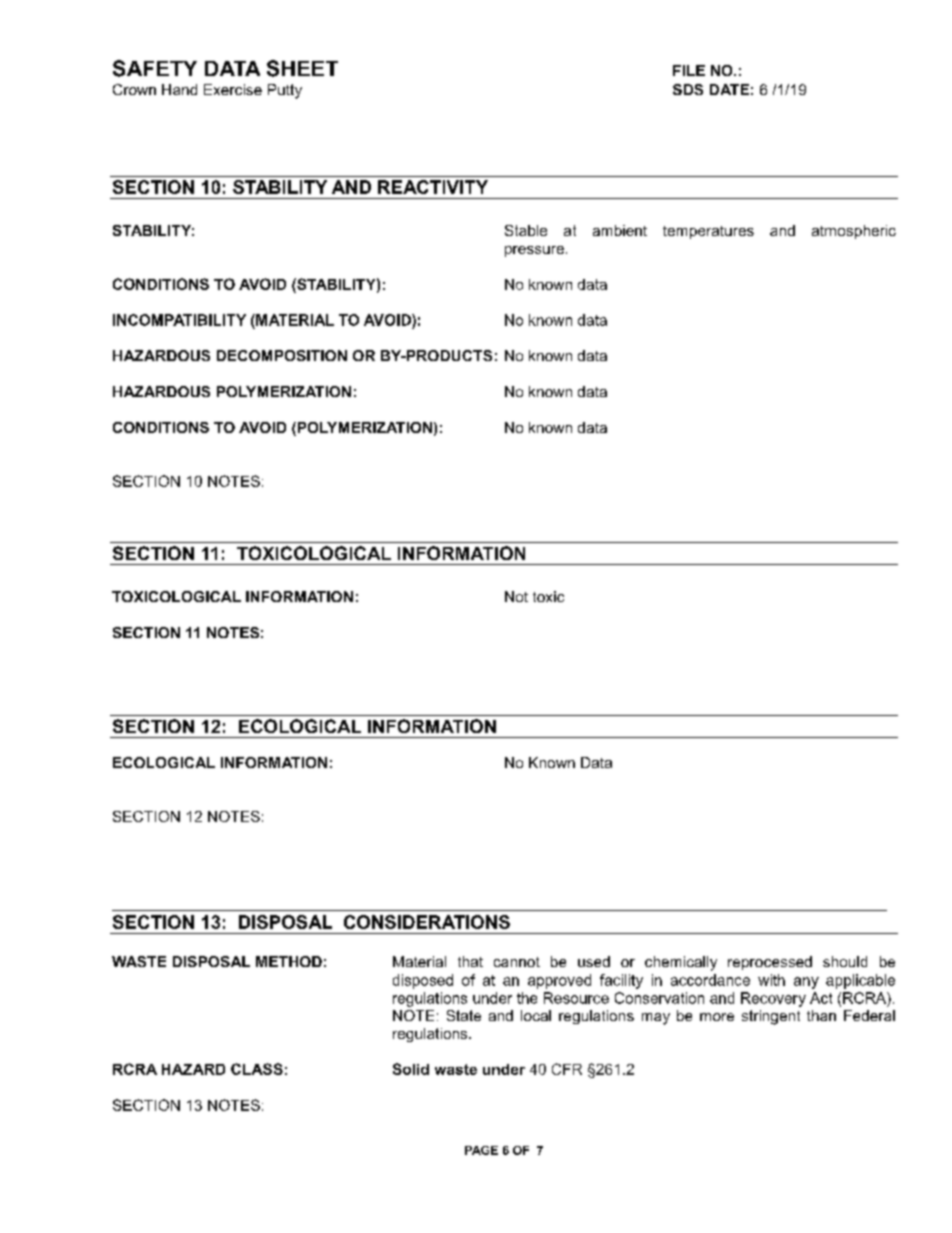 The image size is (952, 1233). Describe the element at coordinates (427, 922) in the image. I see `CONSIDERATIONS` at that location.
